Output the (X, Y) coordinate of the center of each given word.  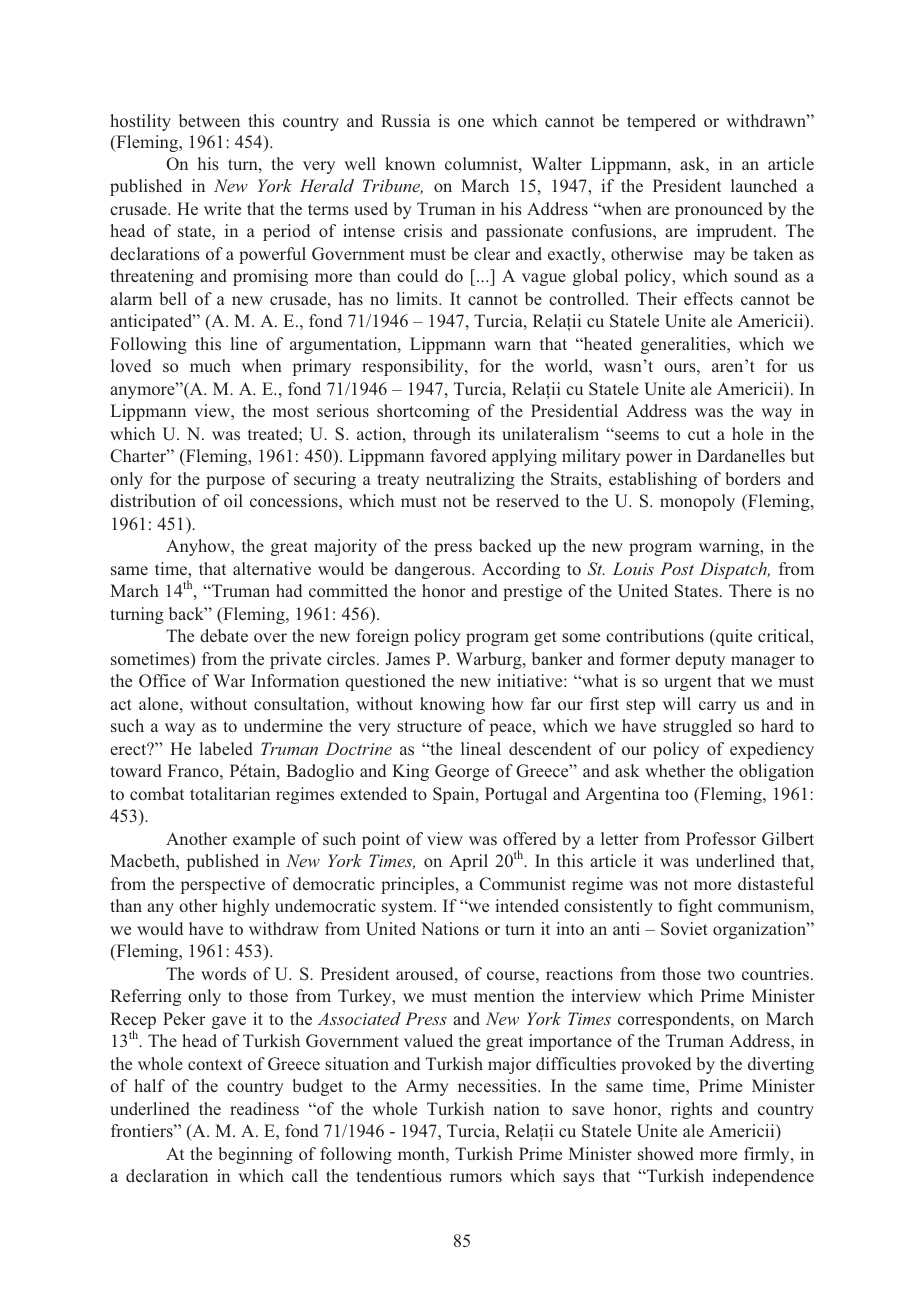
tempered (661, 122)
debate (224, 635)
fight (695, 907)
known (410, 163)
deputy (700, 660)
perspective (223, 885)
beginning (255, 1155)
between (209, 120)
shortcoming (423, 412)
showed (666, 1153)
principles (419, 885)
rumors (476, 1177)
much (210, 365)
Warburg (490, 660)
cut (699, 434)
